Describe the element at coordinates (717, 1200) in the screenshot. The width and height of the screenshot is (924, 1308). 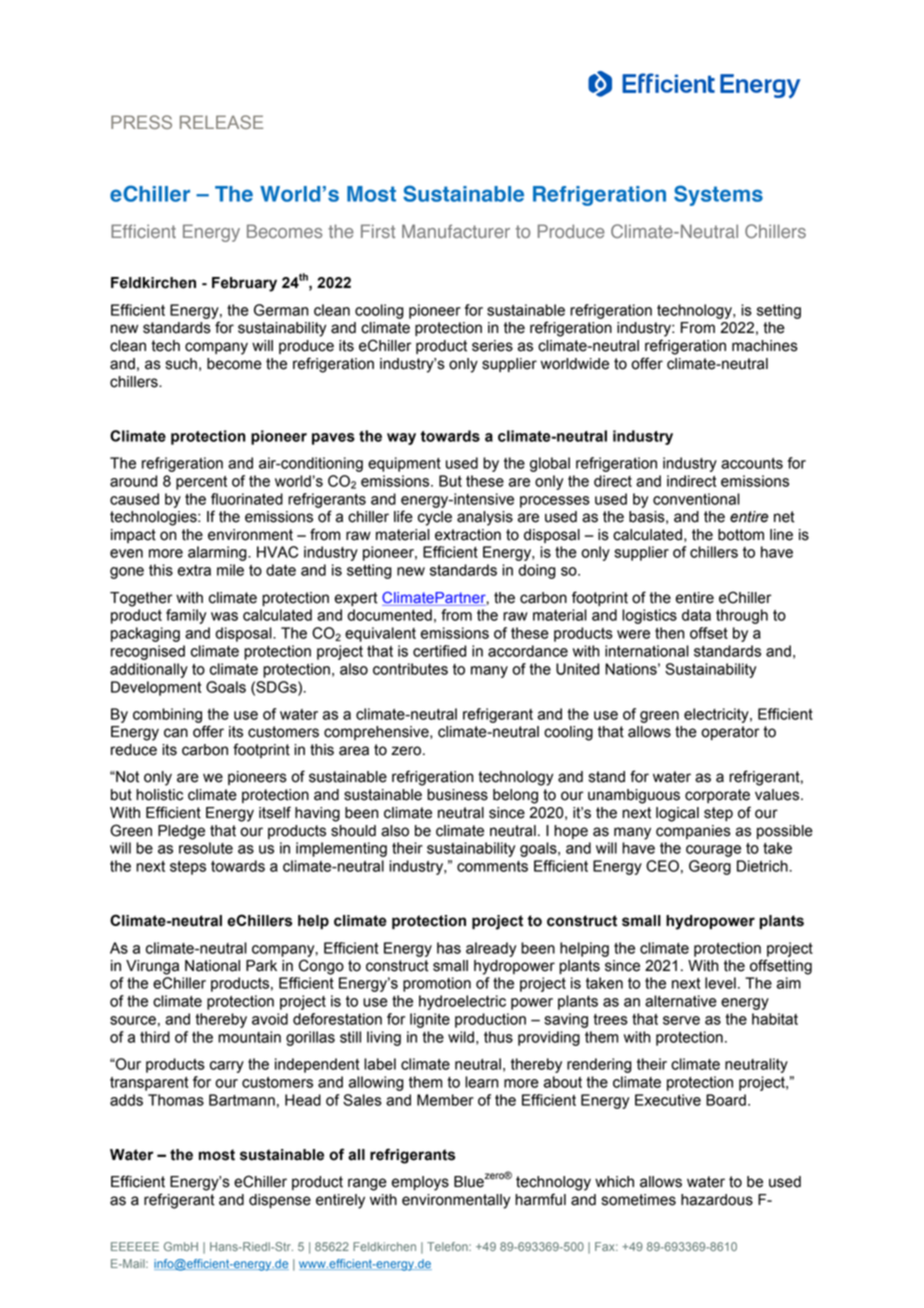
I see `hazardous` at that location.
